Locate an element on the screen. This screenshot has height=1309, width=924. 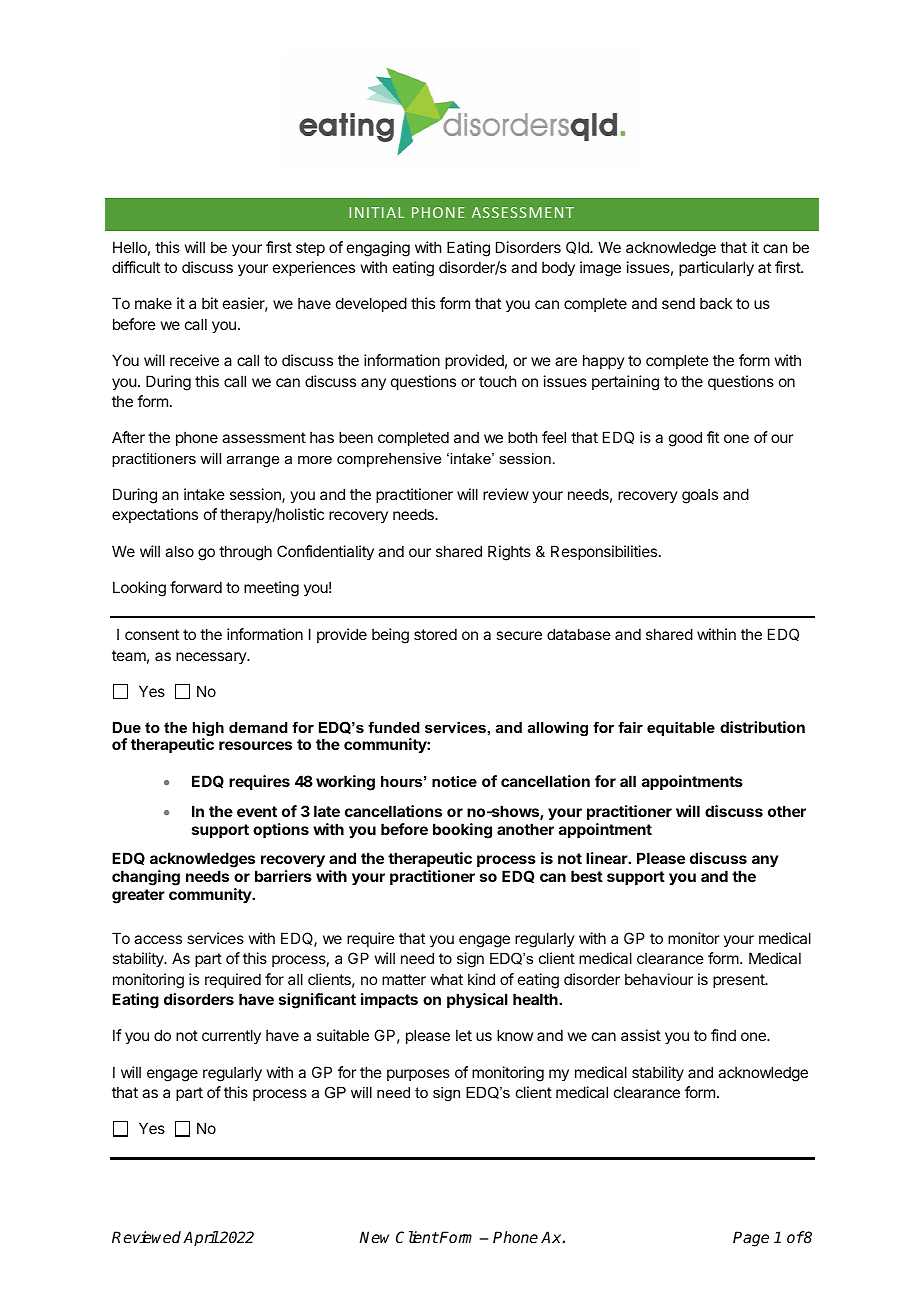
database is located at coordinates (579, 634).
